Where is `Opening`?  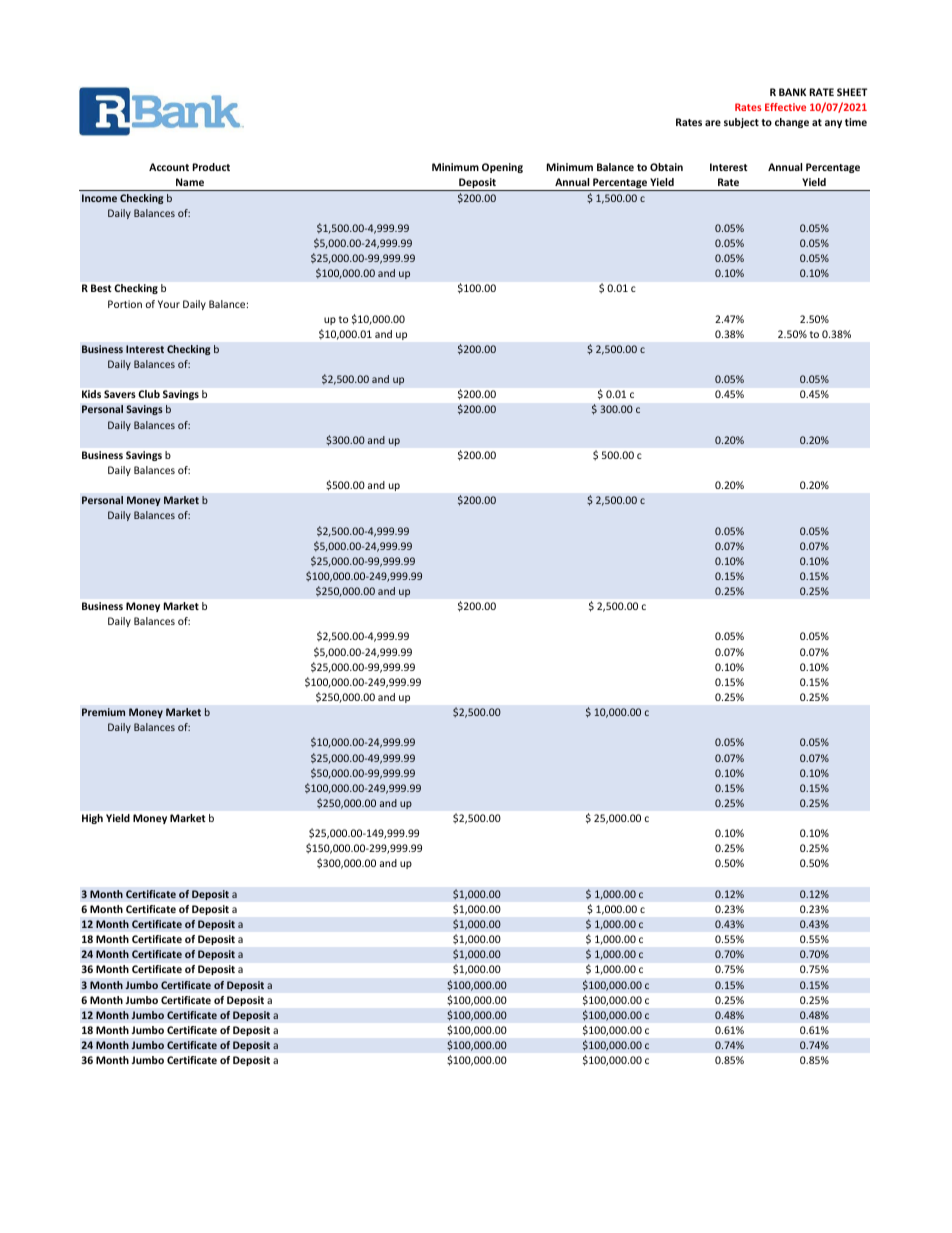
Opening is located at coordinates (502, 168).
